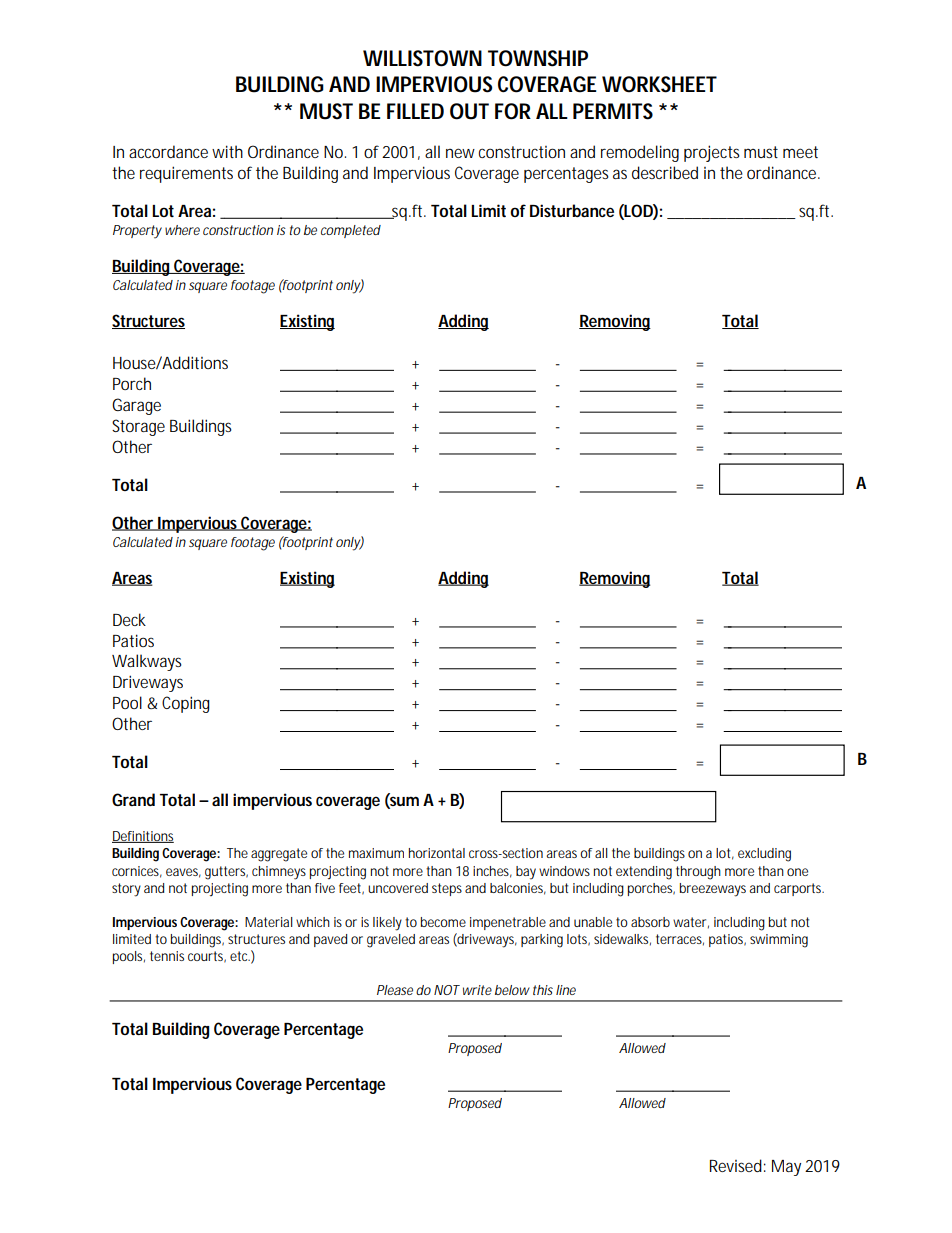  Describe the element at coordinates (469, 111) in the screenshot. I see `OUT` at that location.
